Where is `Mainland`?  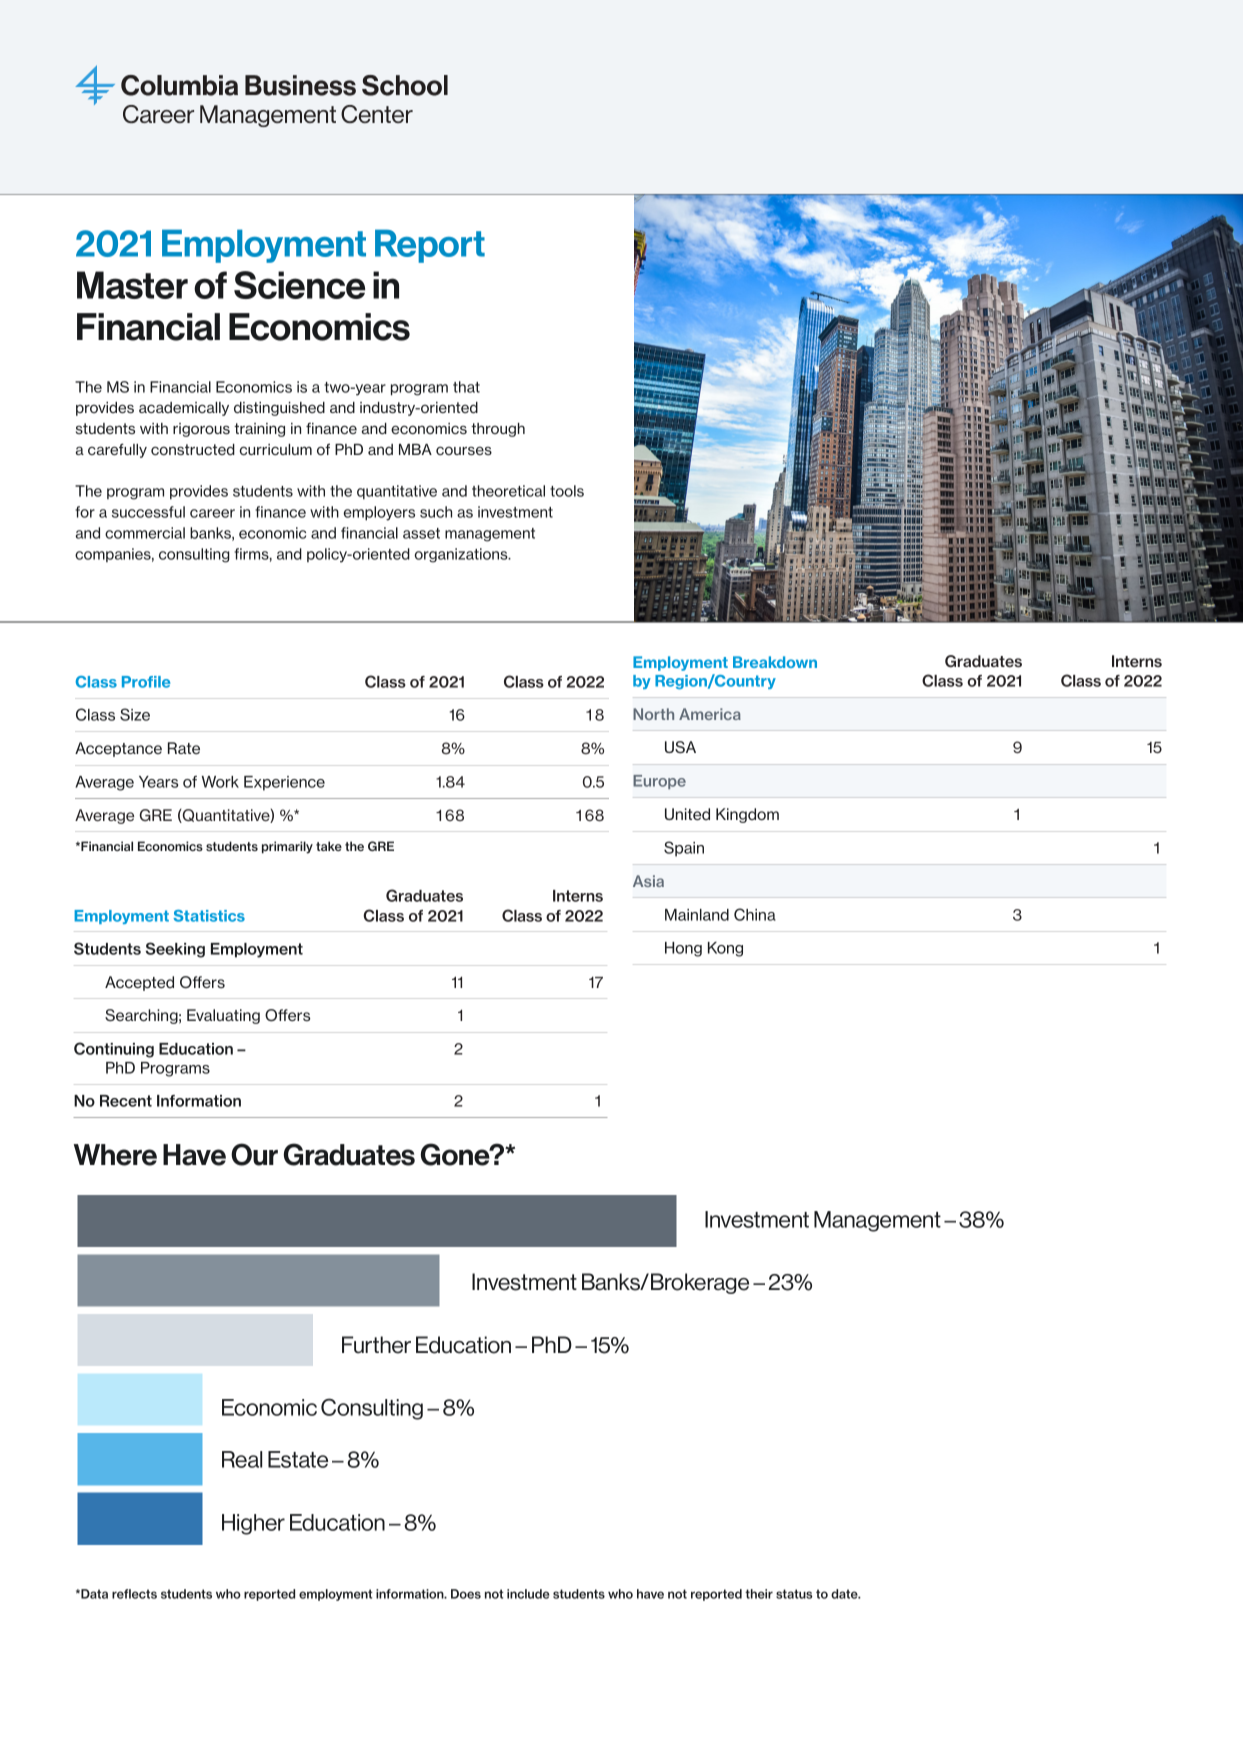
Mainland is located at coordinates (697, 915).
